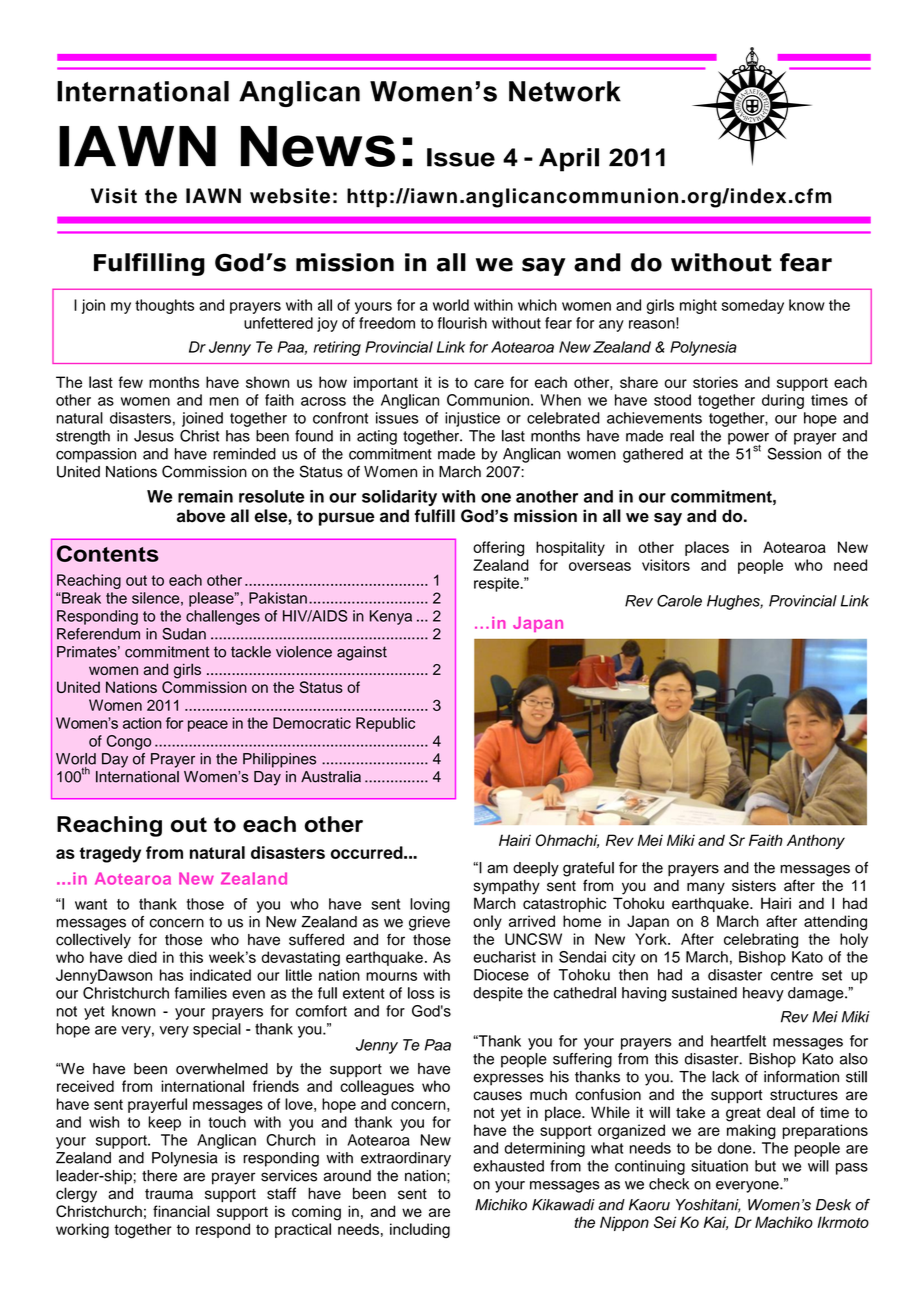 The width and height of the screenshot is (924, 1308). What do you see at coordinates (507, 887) in the screenshot?
I see `sympathy` at bounding box center [507, 887].
